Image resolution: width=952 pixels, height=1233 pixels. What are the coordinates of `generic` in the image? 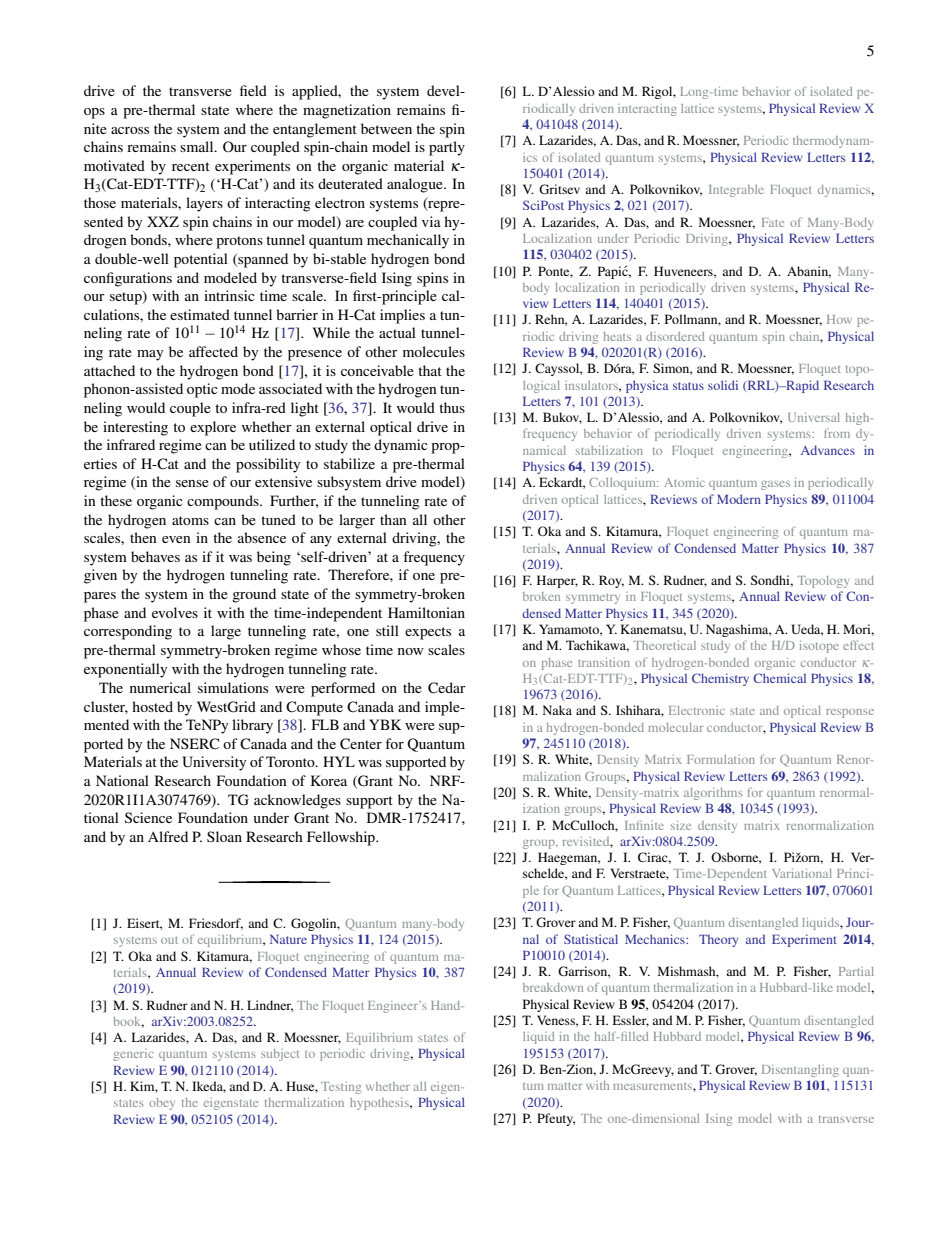 It's located at (133, 1055).
